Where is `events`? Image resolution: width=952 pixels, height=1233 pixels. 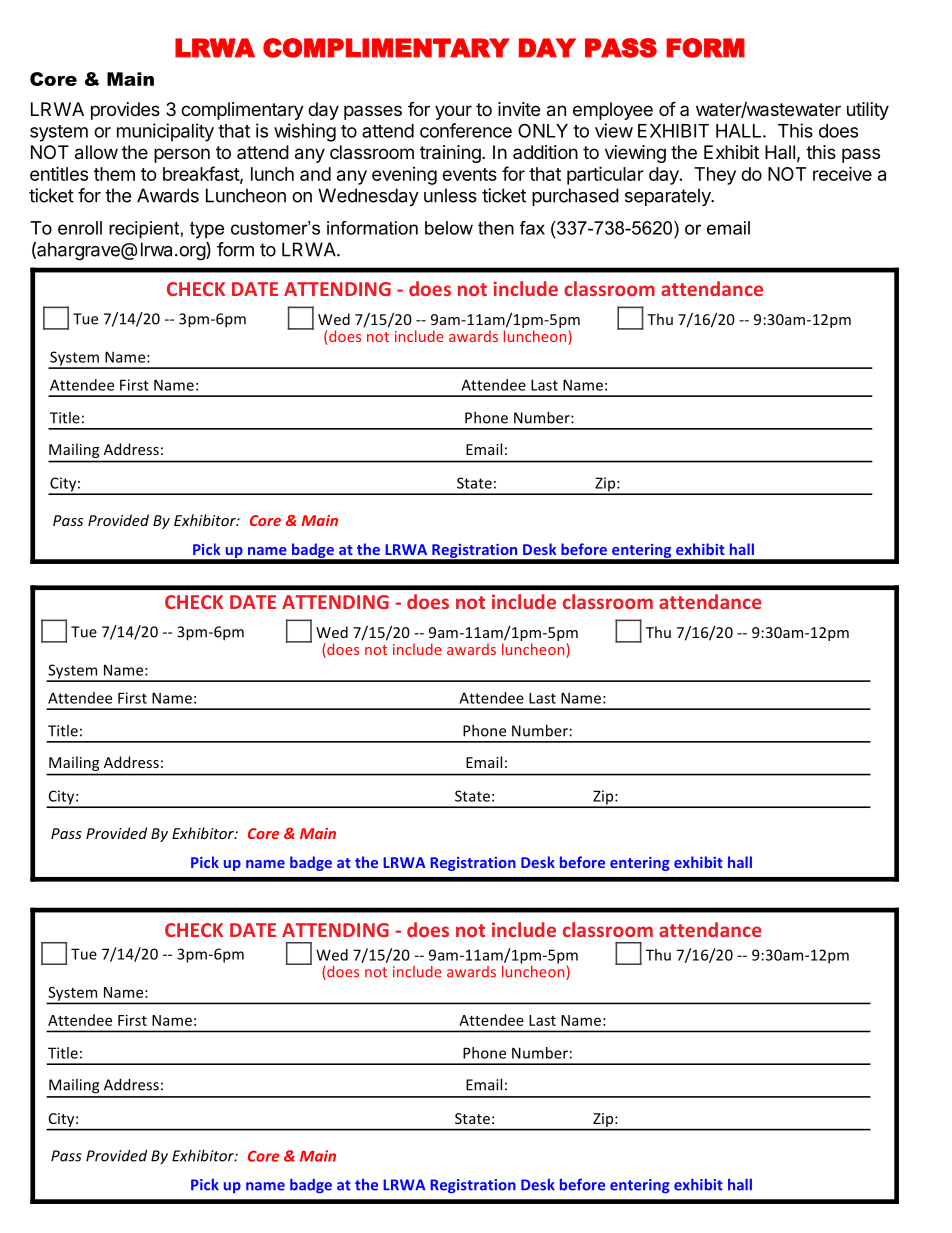
events is located at coordinates (469, 174).
